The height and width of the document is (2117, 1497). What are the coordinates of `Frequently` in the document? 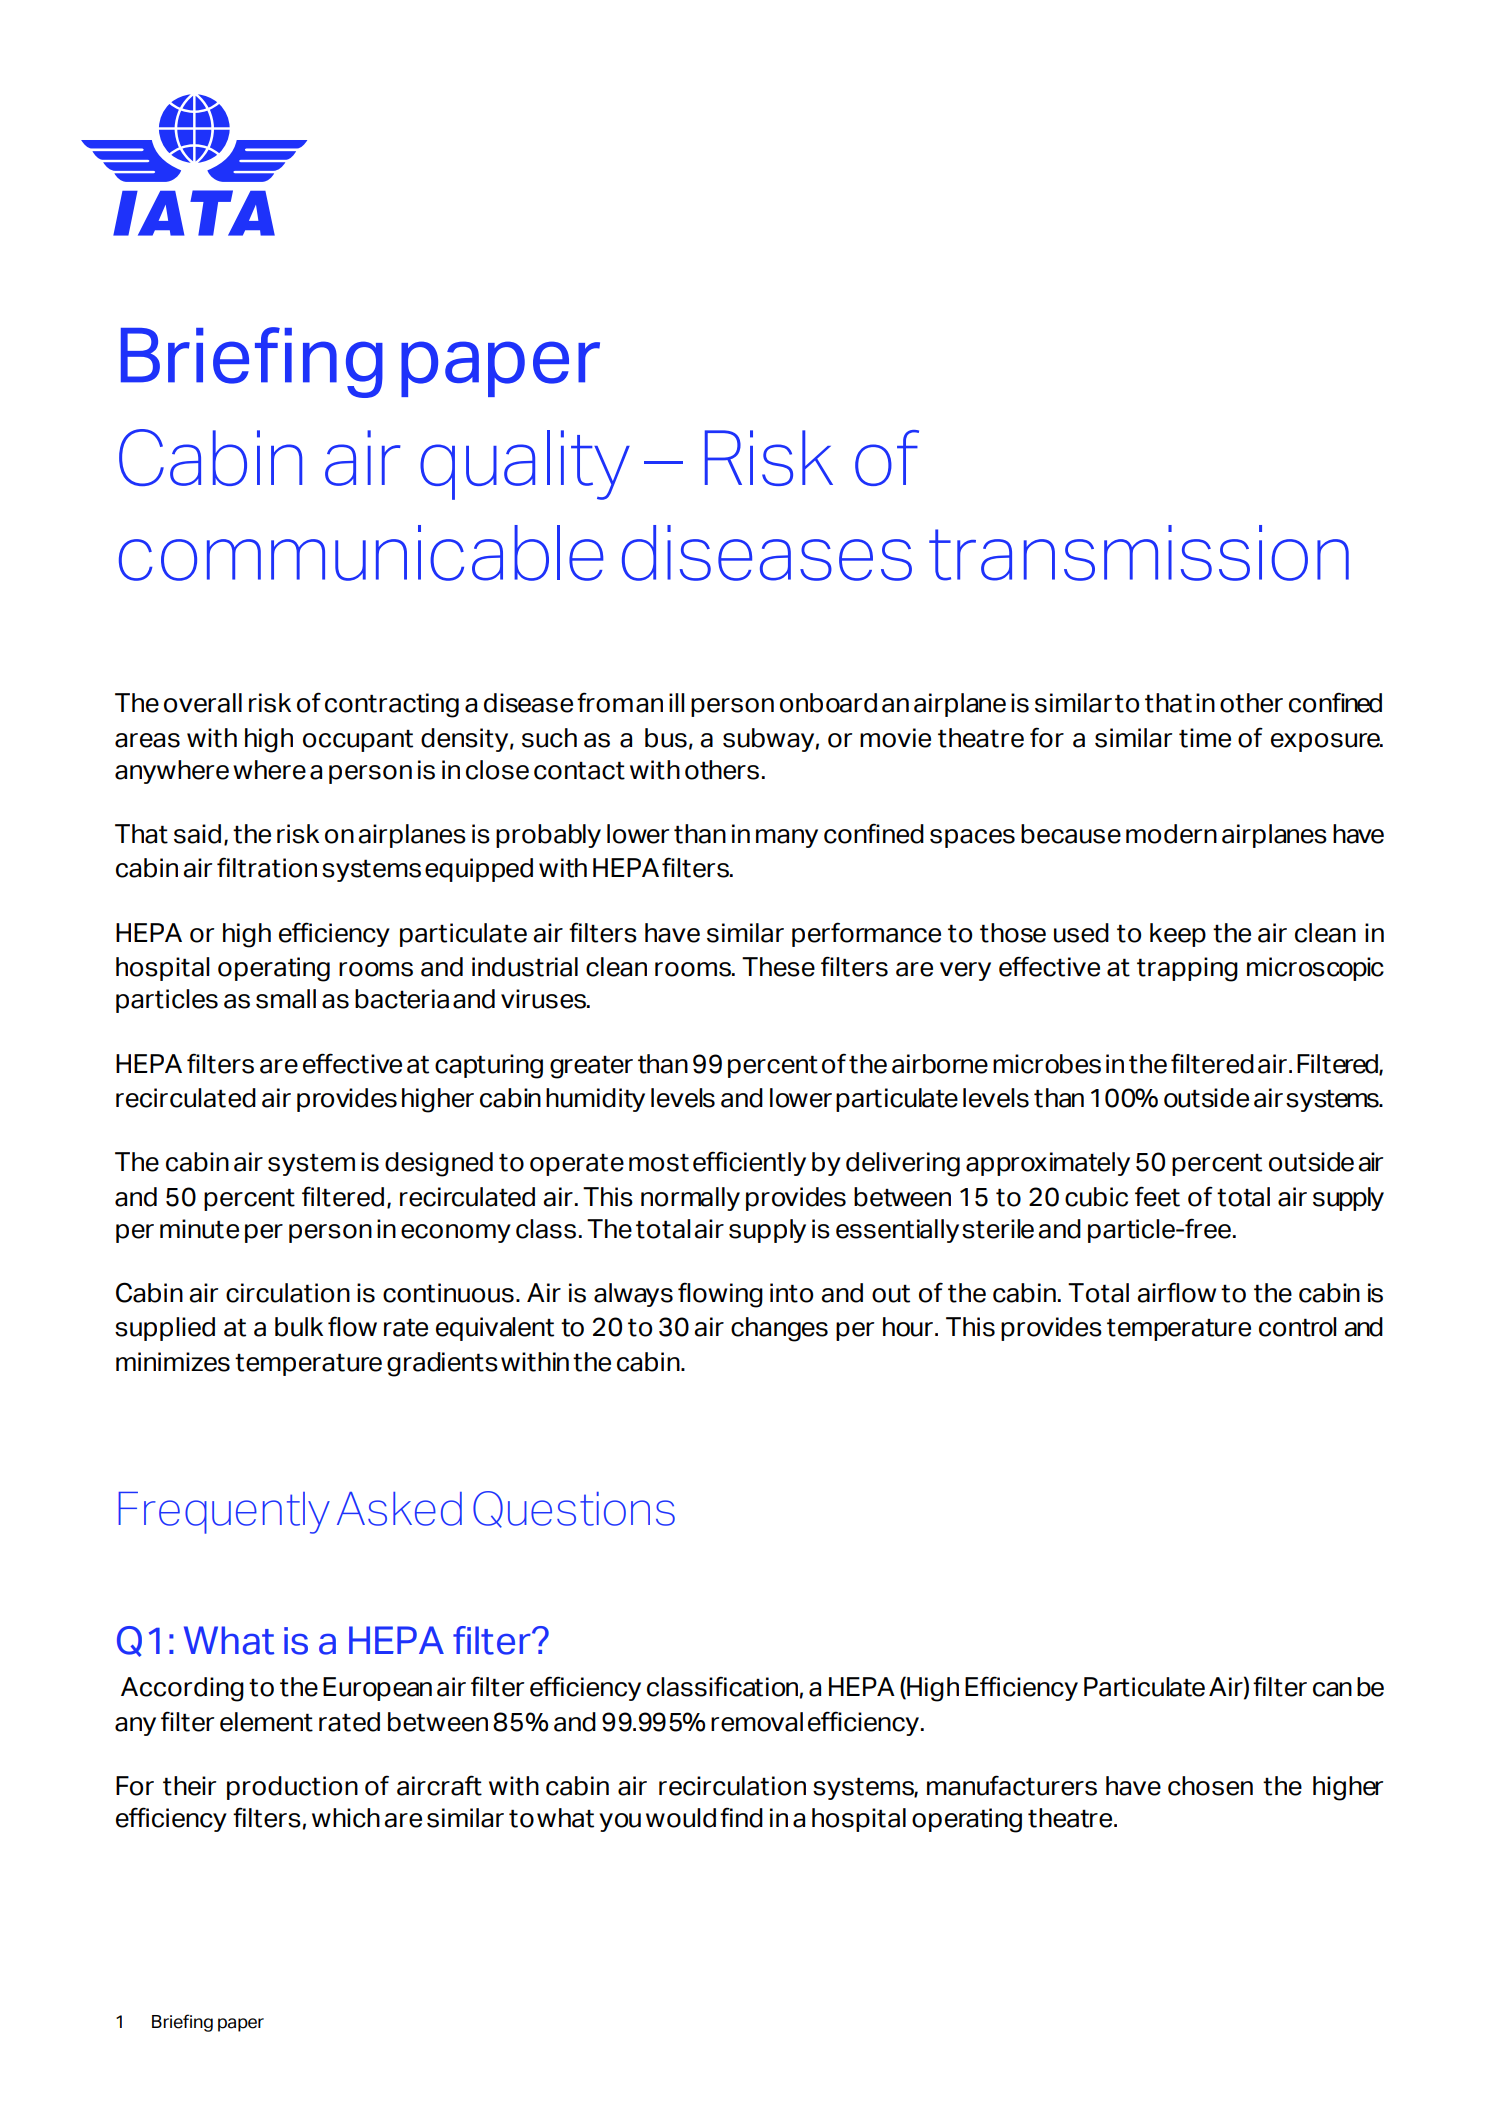 It's located at (224, 1513).
